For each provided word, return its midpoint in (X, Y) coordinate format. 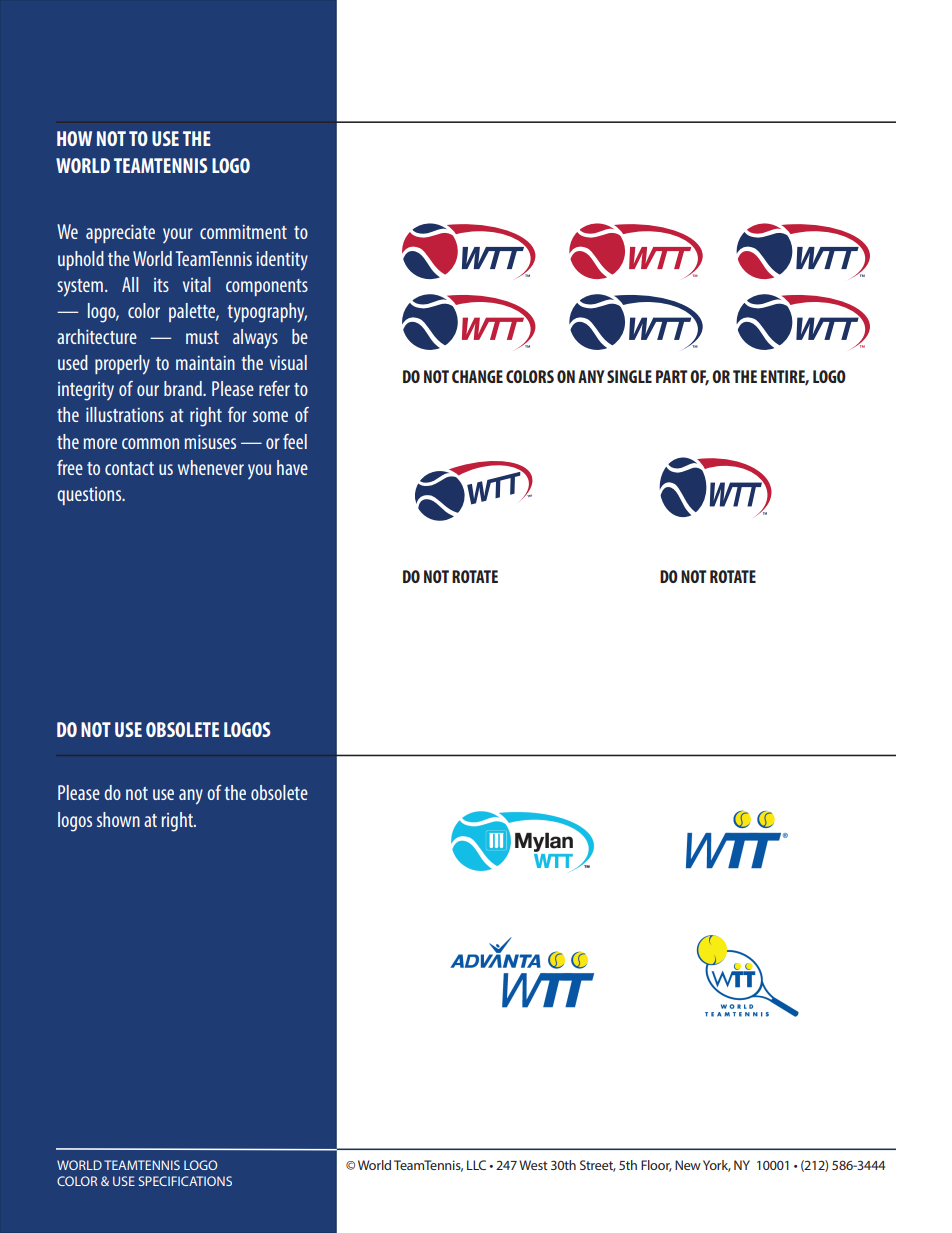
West (533, 1165)
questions (90, 496)
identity (282, 261)
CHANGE (477, 376)
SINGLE (629, 376)
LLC (476, 1165)
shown (118, 819)
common (150, 443)
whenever (211, 467)
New (688, 1165)
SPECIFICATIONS (185, 1181)
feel (295, 441)
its (161, 285)
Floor (656, 1166)
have (292, 467)
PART (672, 376)
